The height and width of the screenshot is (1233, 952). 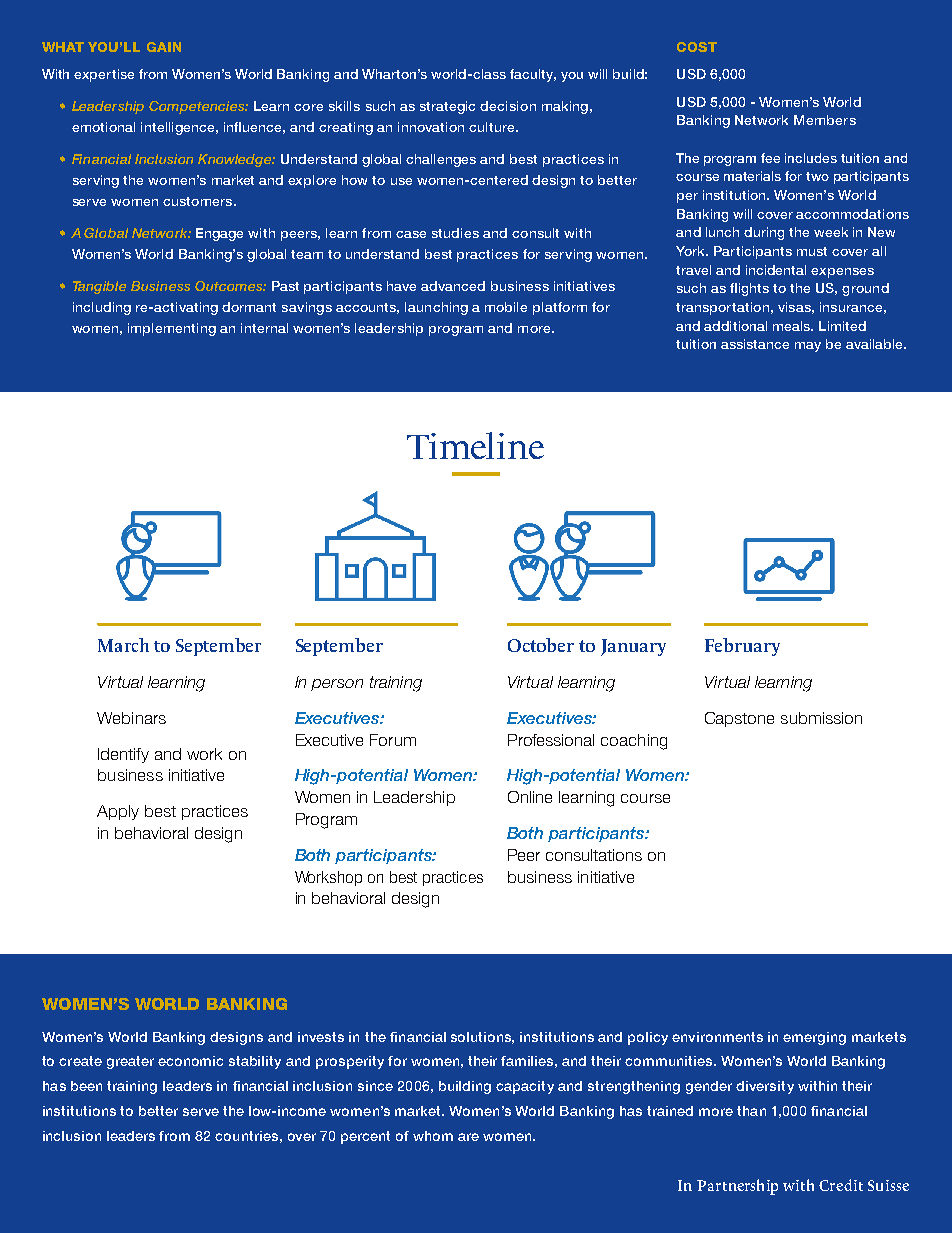 What do you see at coordinates (468, 1137) in the screenshot?
I see `are` at bounding box center [468, 1137].
